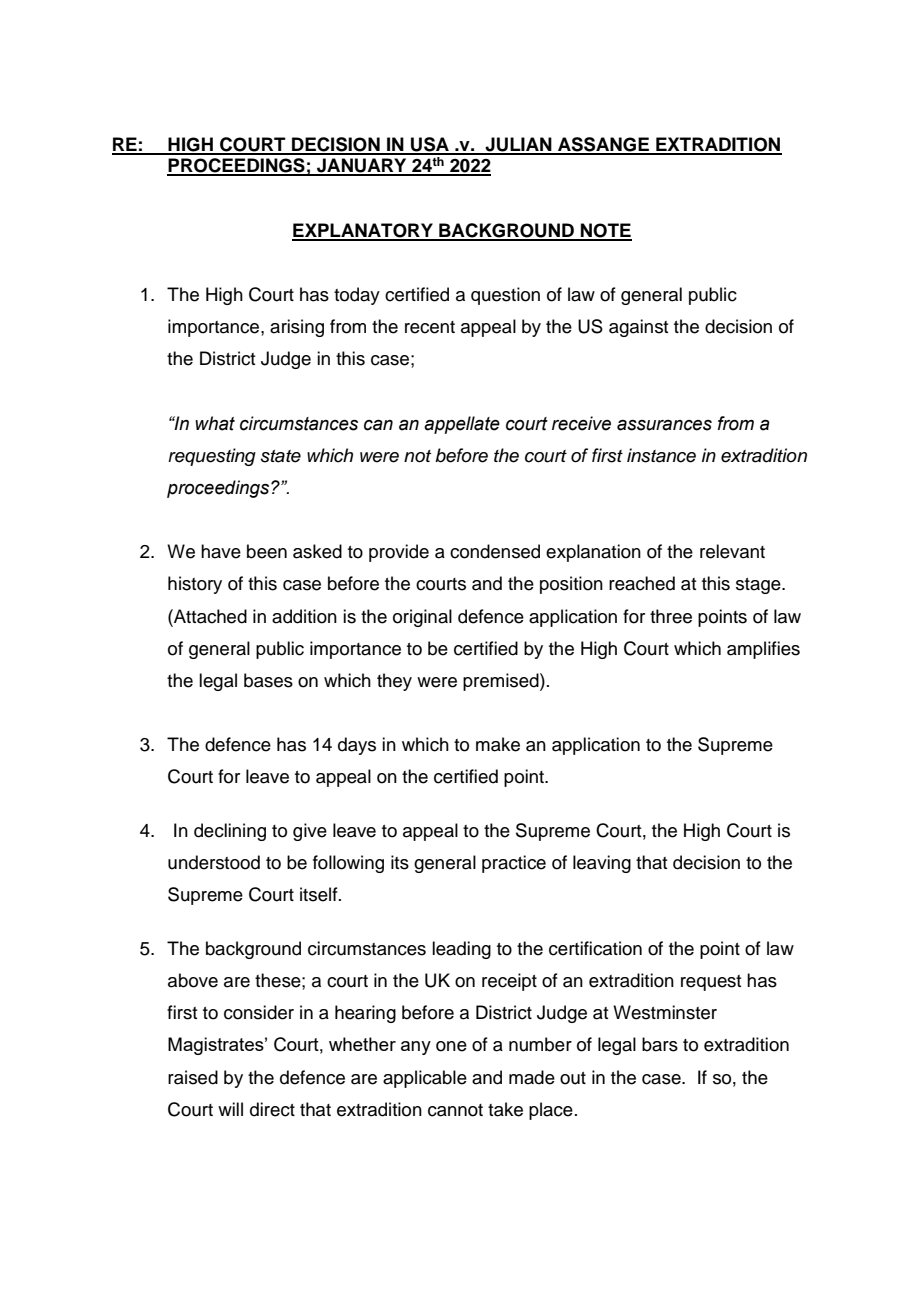 Image resolution: width=924 pixels, height=1308 pixels. I want to click on original, so click(422, 618).
